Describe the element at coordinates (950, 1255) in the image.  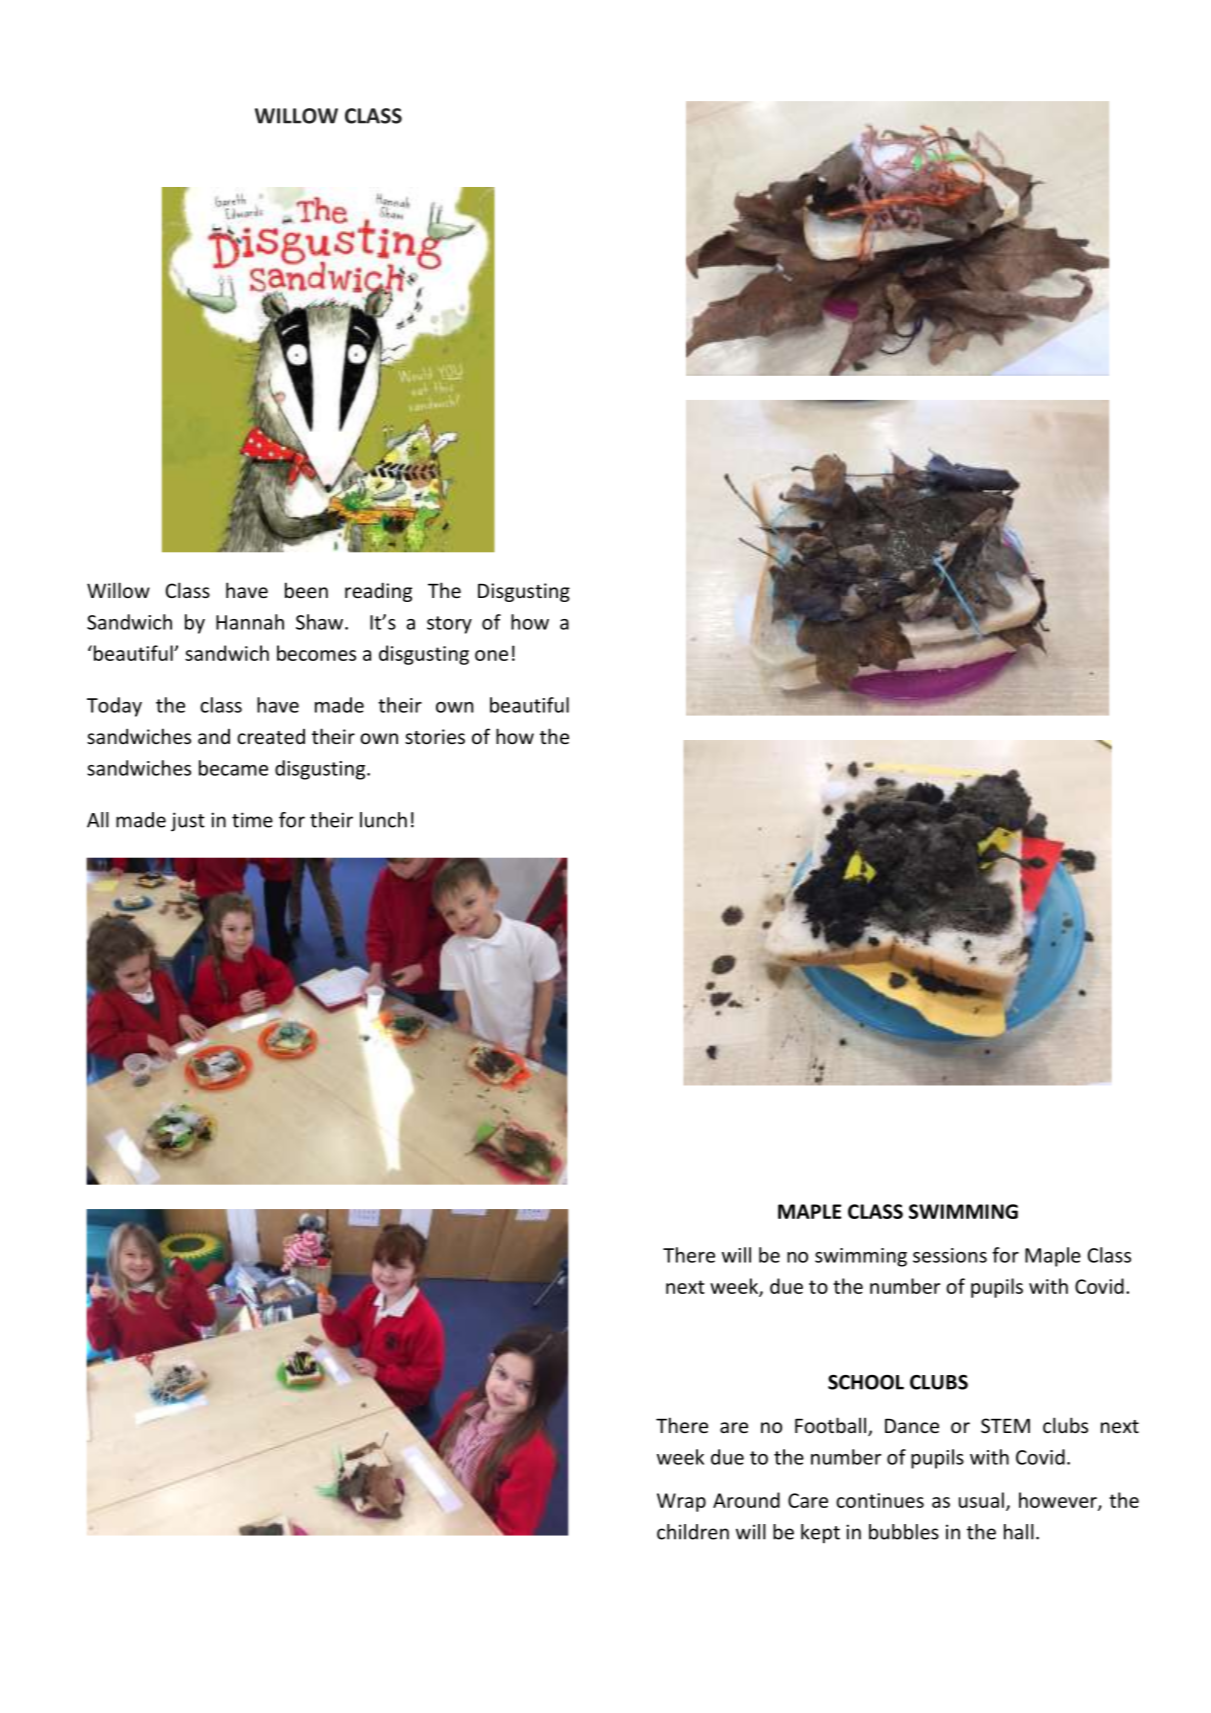
I see `sessions` at that location.
